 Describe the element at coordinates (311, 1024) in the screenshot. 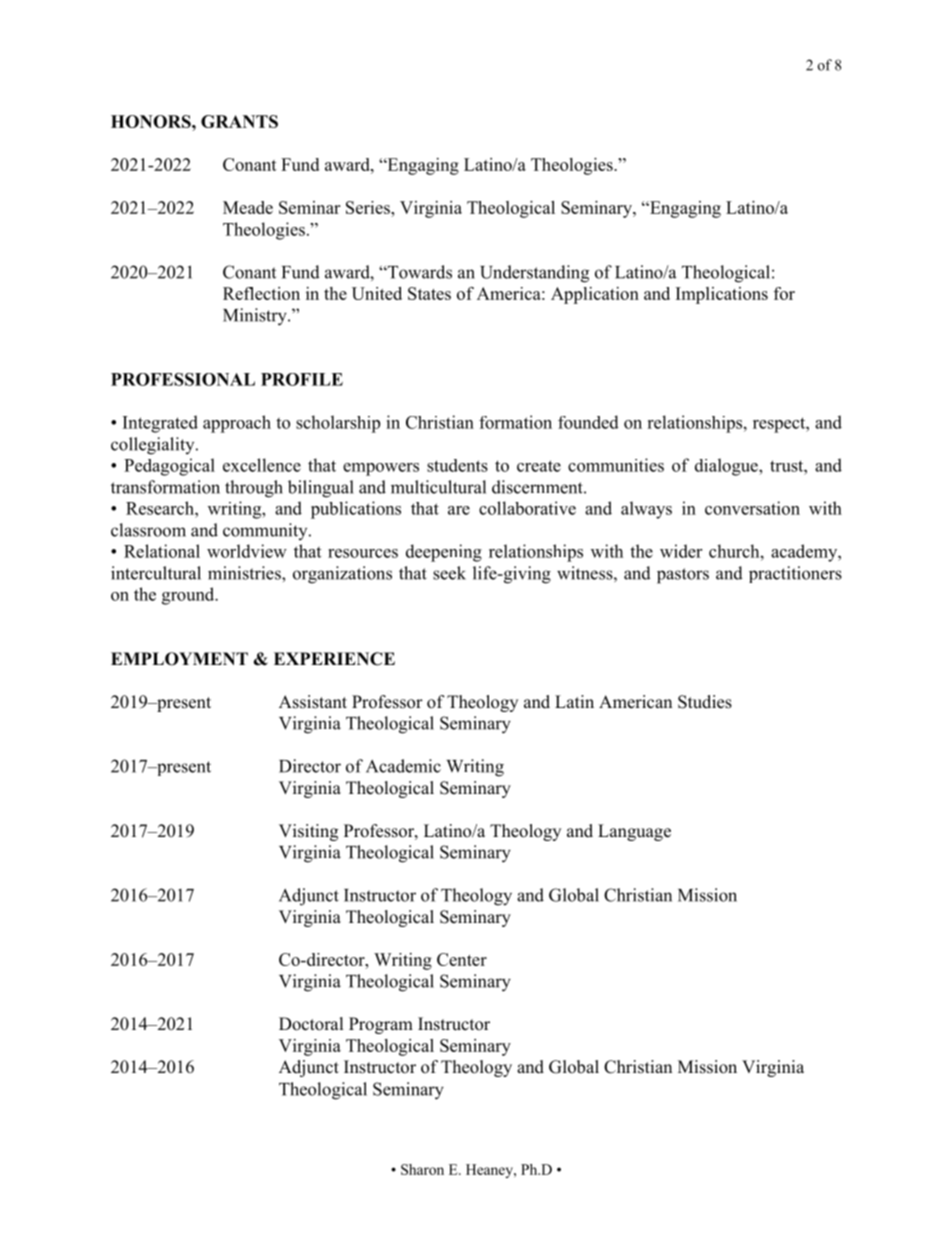

I see `Doctoral` at that location.
